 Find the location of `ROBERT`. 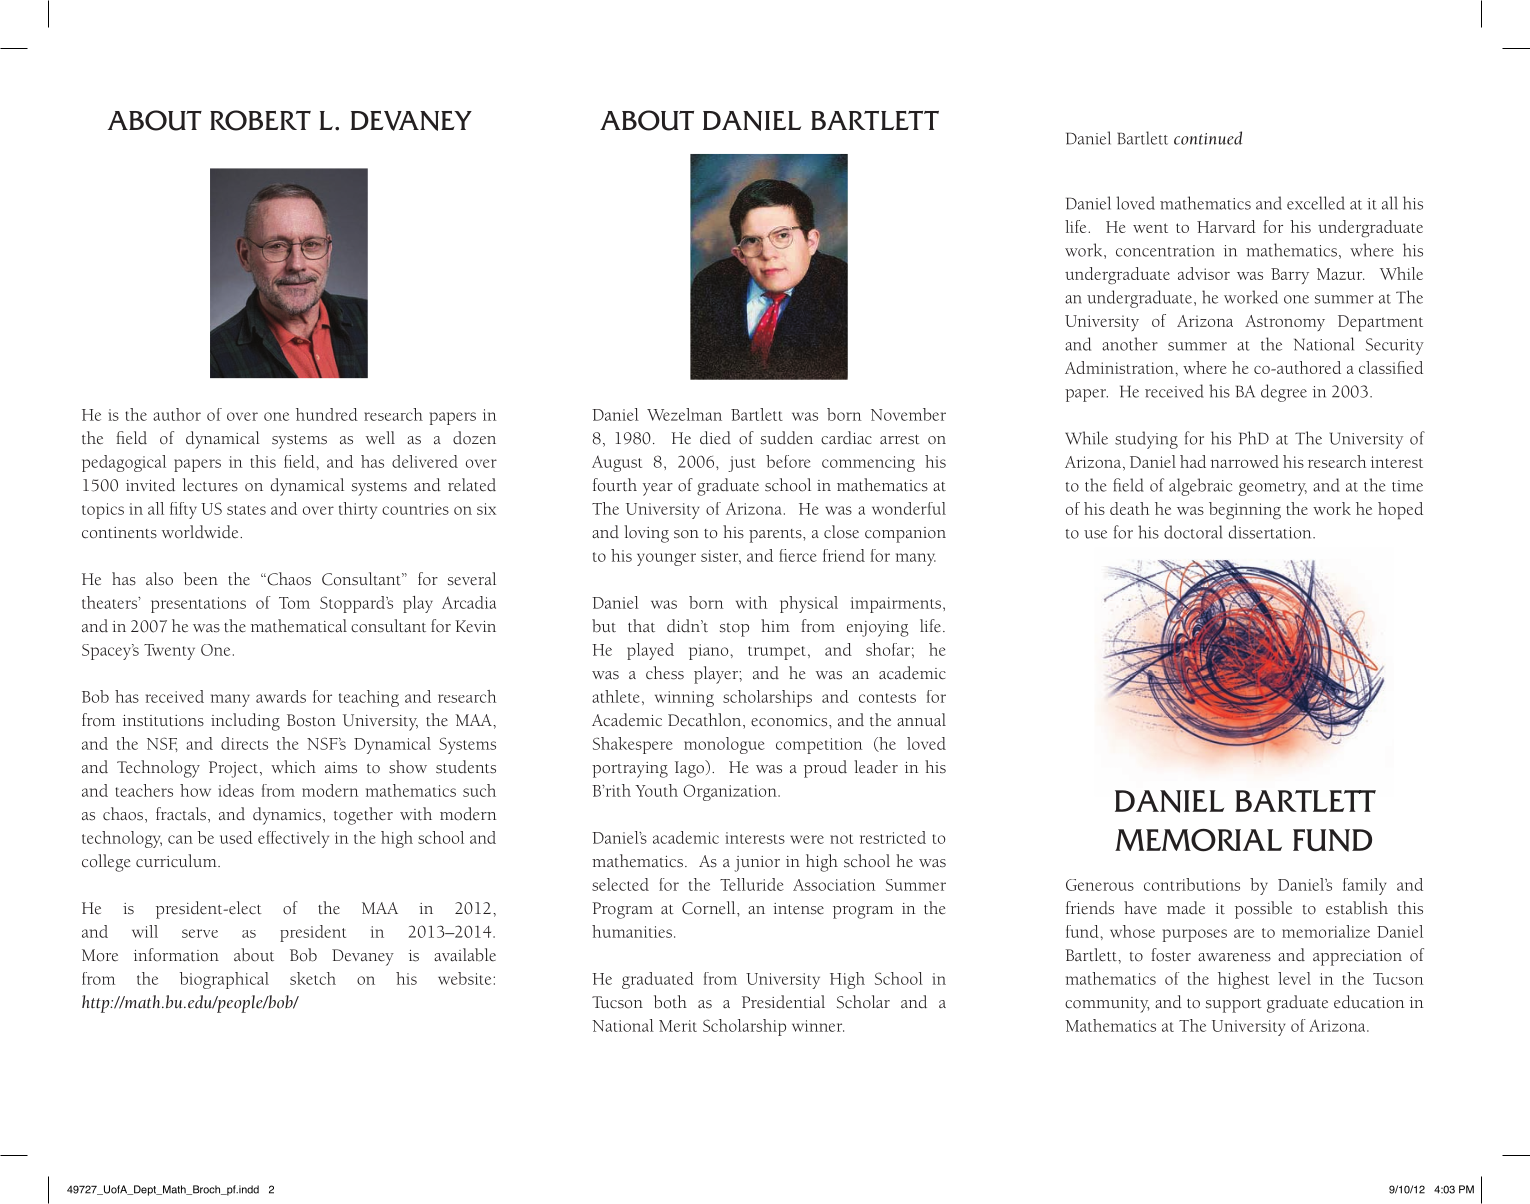

ROBERT is located at coordinates (260, 120).
